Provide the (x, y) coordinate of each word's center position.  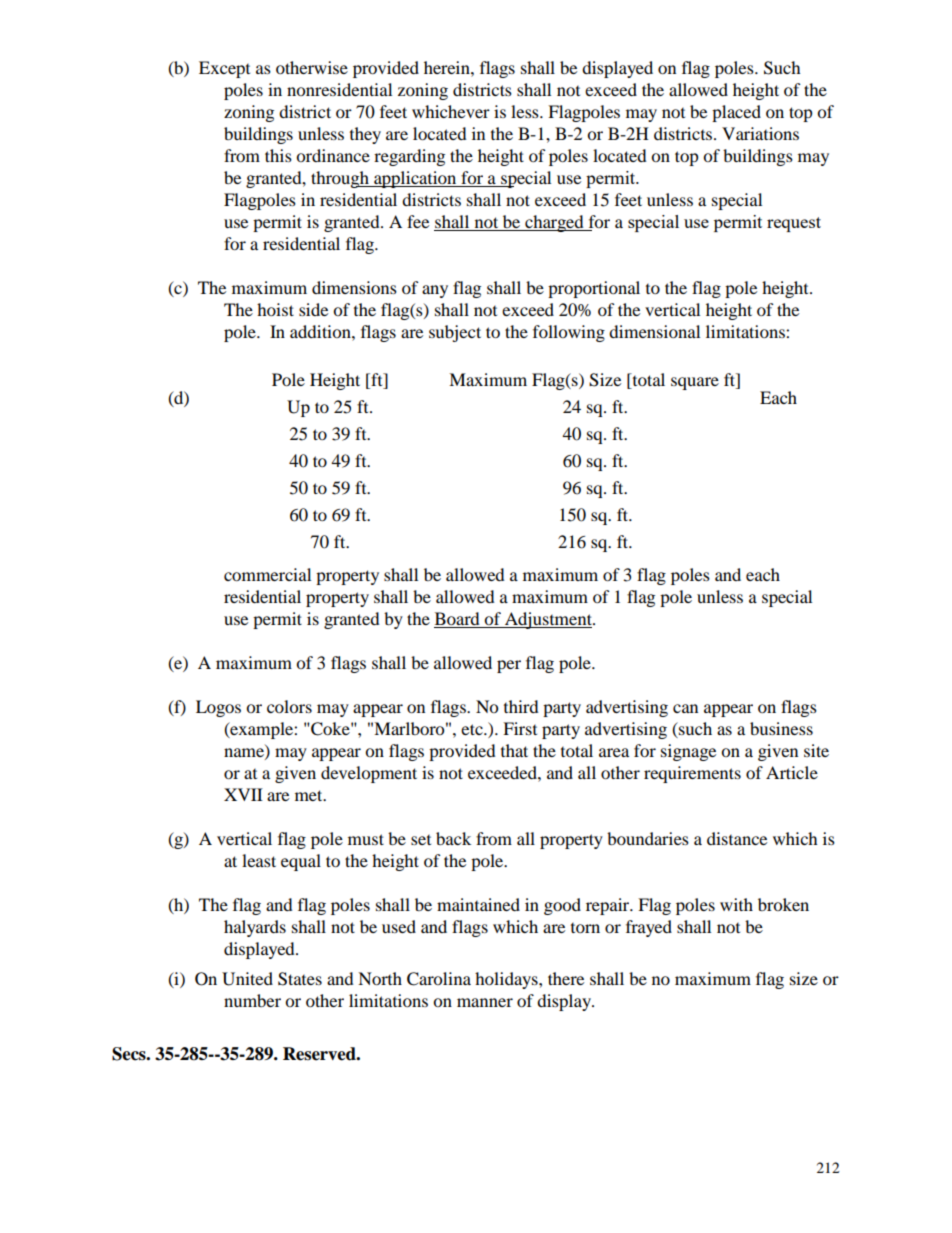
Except (224, 69)
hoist (275, 309)
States (300, 979)
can (685, 708)
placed (736, 113)
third (521, 706)
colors (289, 706)
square (695, 383)
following (569, 333)
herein (448, 67)
